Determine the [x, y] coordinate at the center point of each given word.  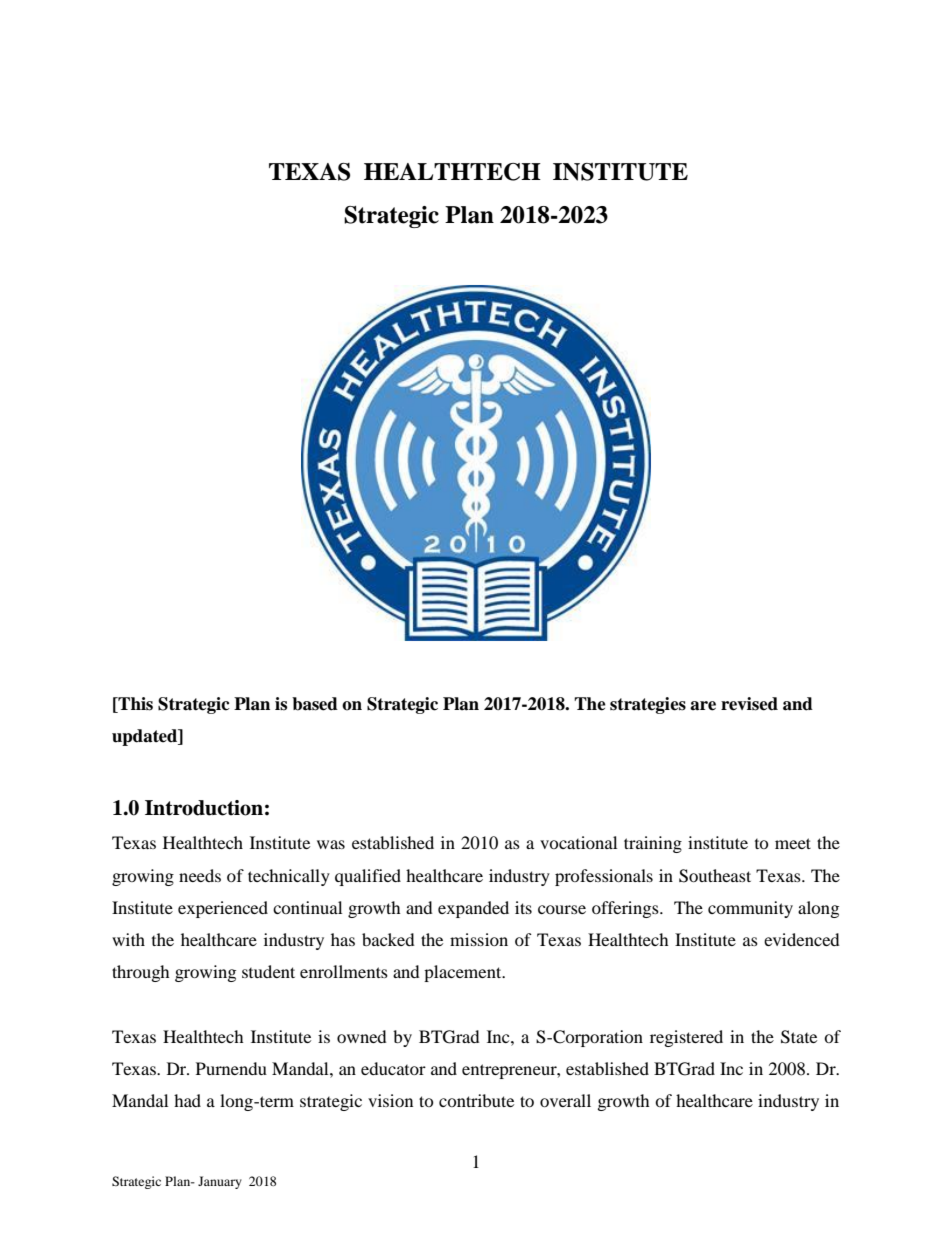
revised [749, 704]
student [268, 971]
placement [464, 973]
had [187, 1100]
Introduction [204, 808]
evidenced [802, 939]
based [315, 704]
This [134, 705]
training [653, 844]
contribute [476, 1100]
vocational [578, 842]
